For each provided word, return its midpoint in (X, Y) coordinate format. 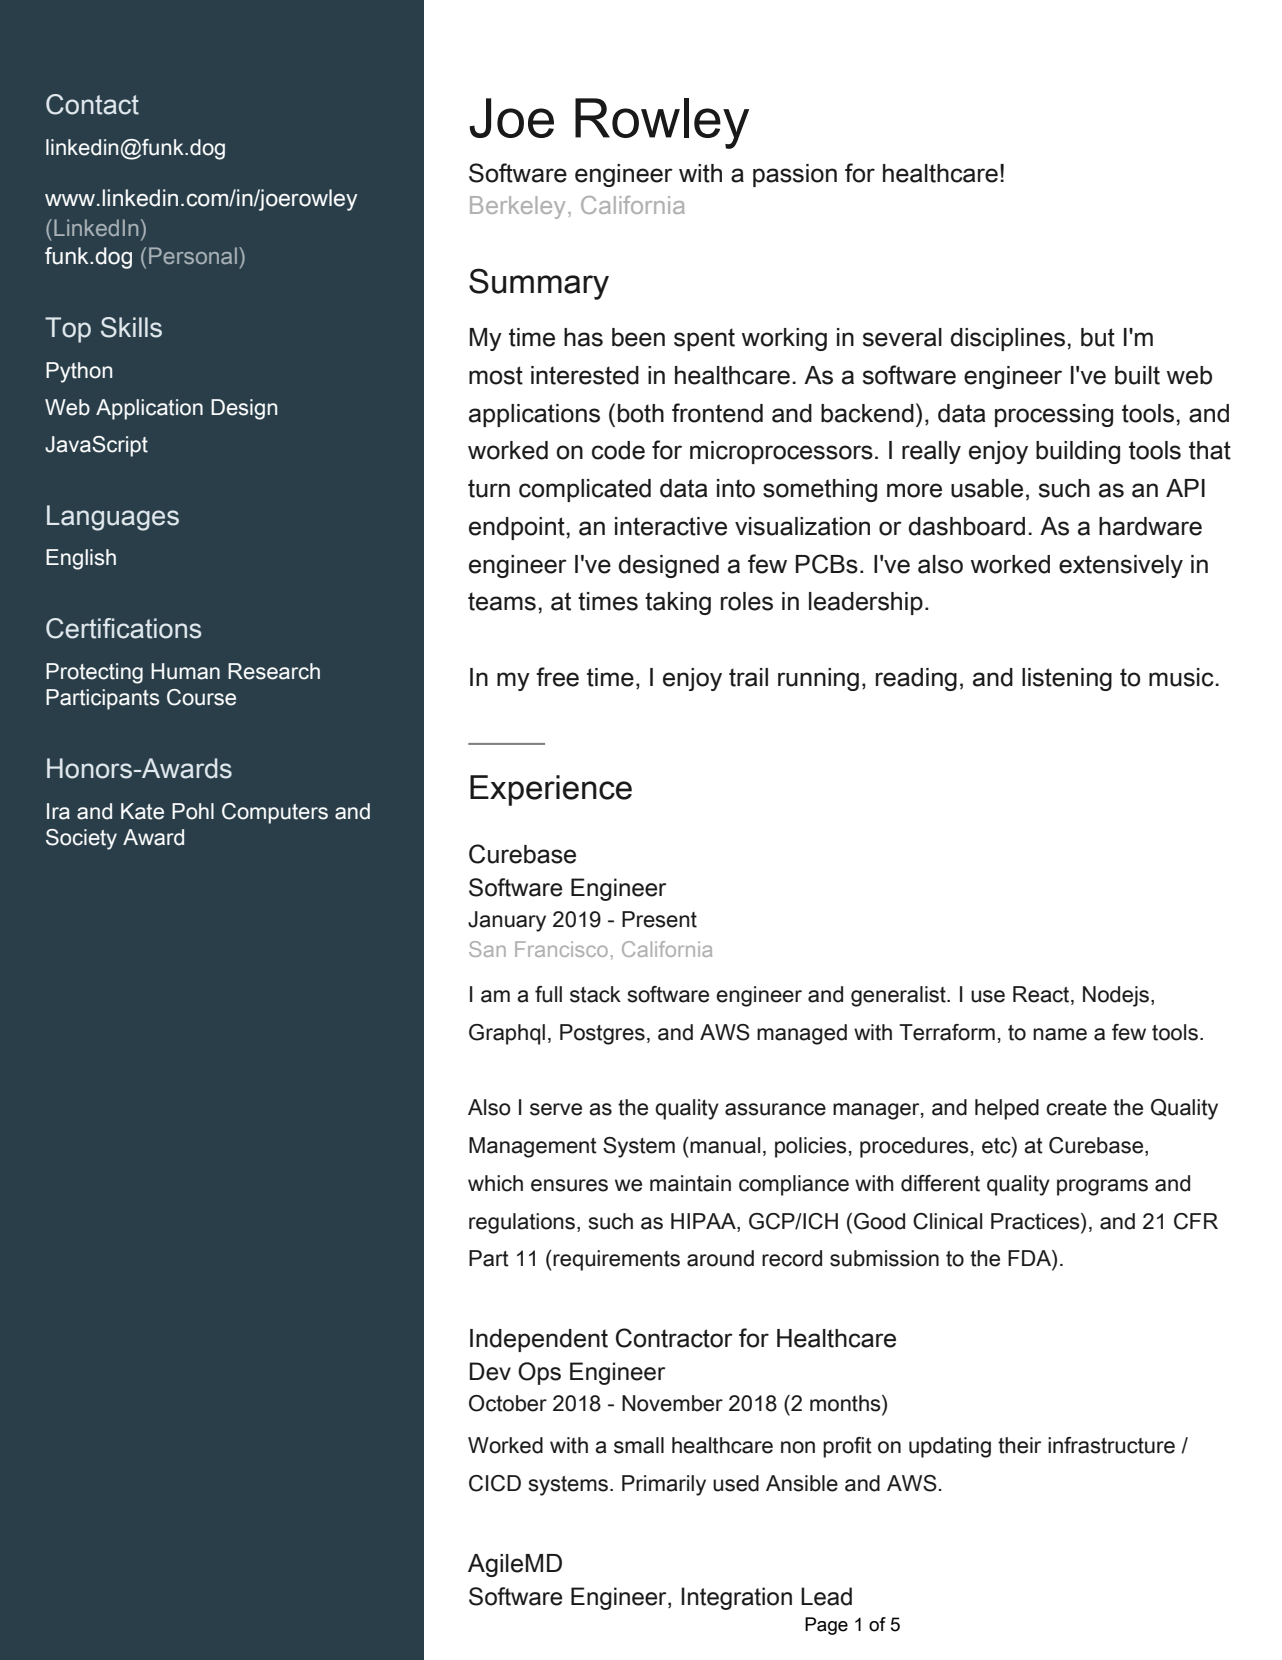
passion (795, 175)
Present (659, 919)
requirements (616, 1260)
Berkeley (517, 207)
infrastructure (1111, 1445)
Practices (1036, 1221)
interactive (671, 526)
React (1042, 995)
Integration (736, 1598)
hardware (1150, 526)
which (495, 1183)
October (508, 1403)
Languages (113, 518)
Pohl (193, 811)
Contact (92, 104)
